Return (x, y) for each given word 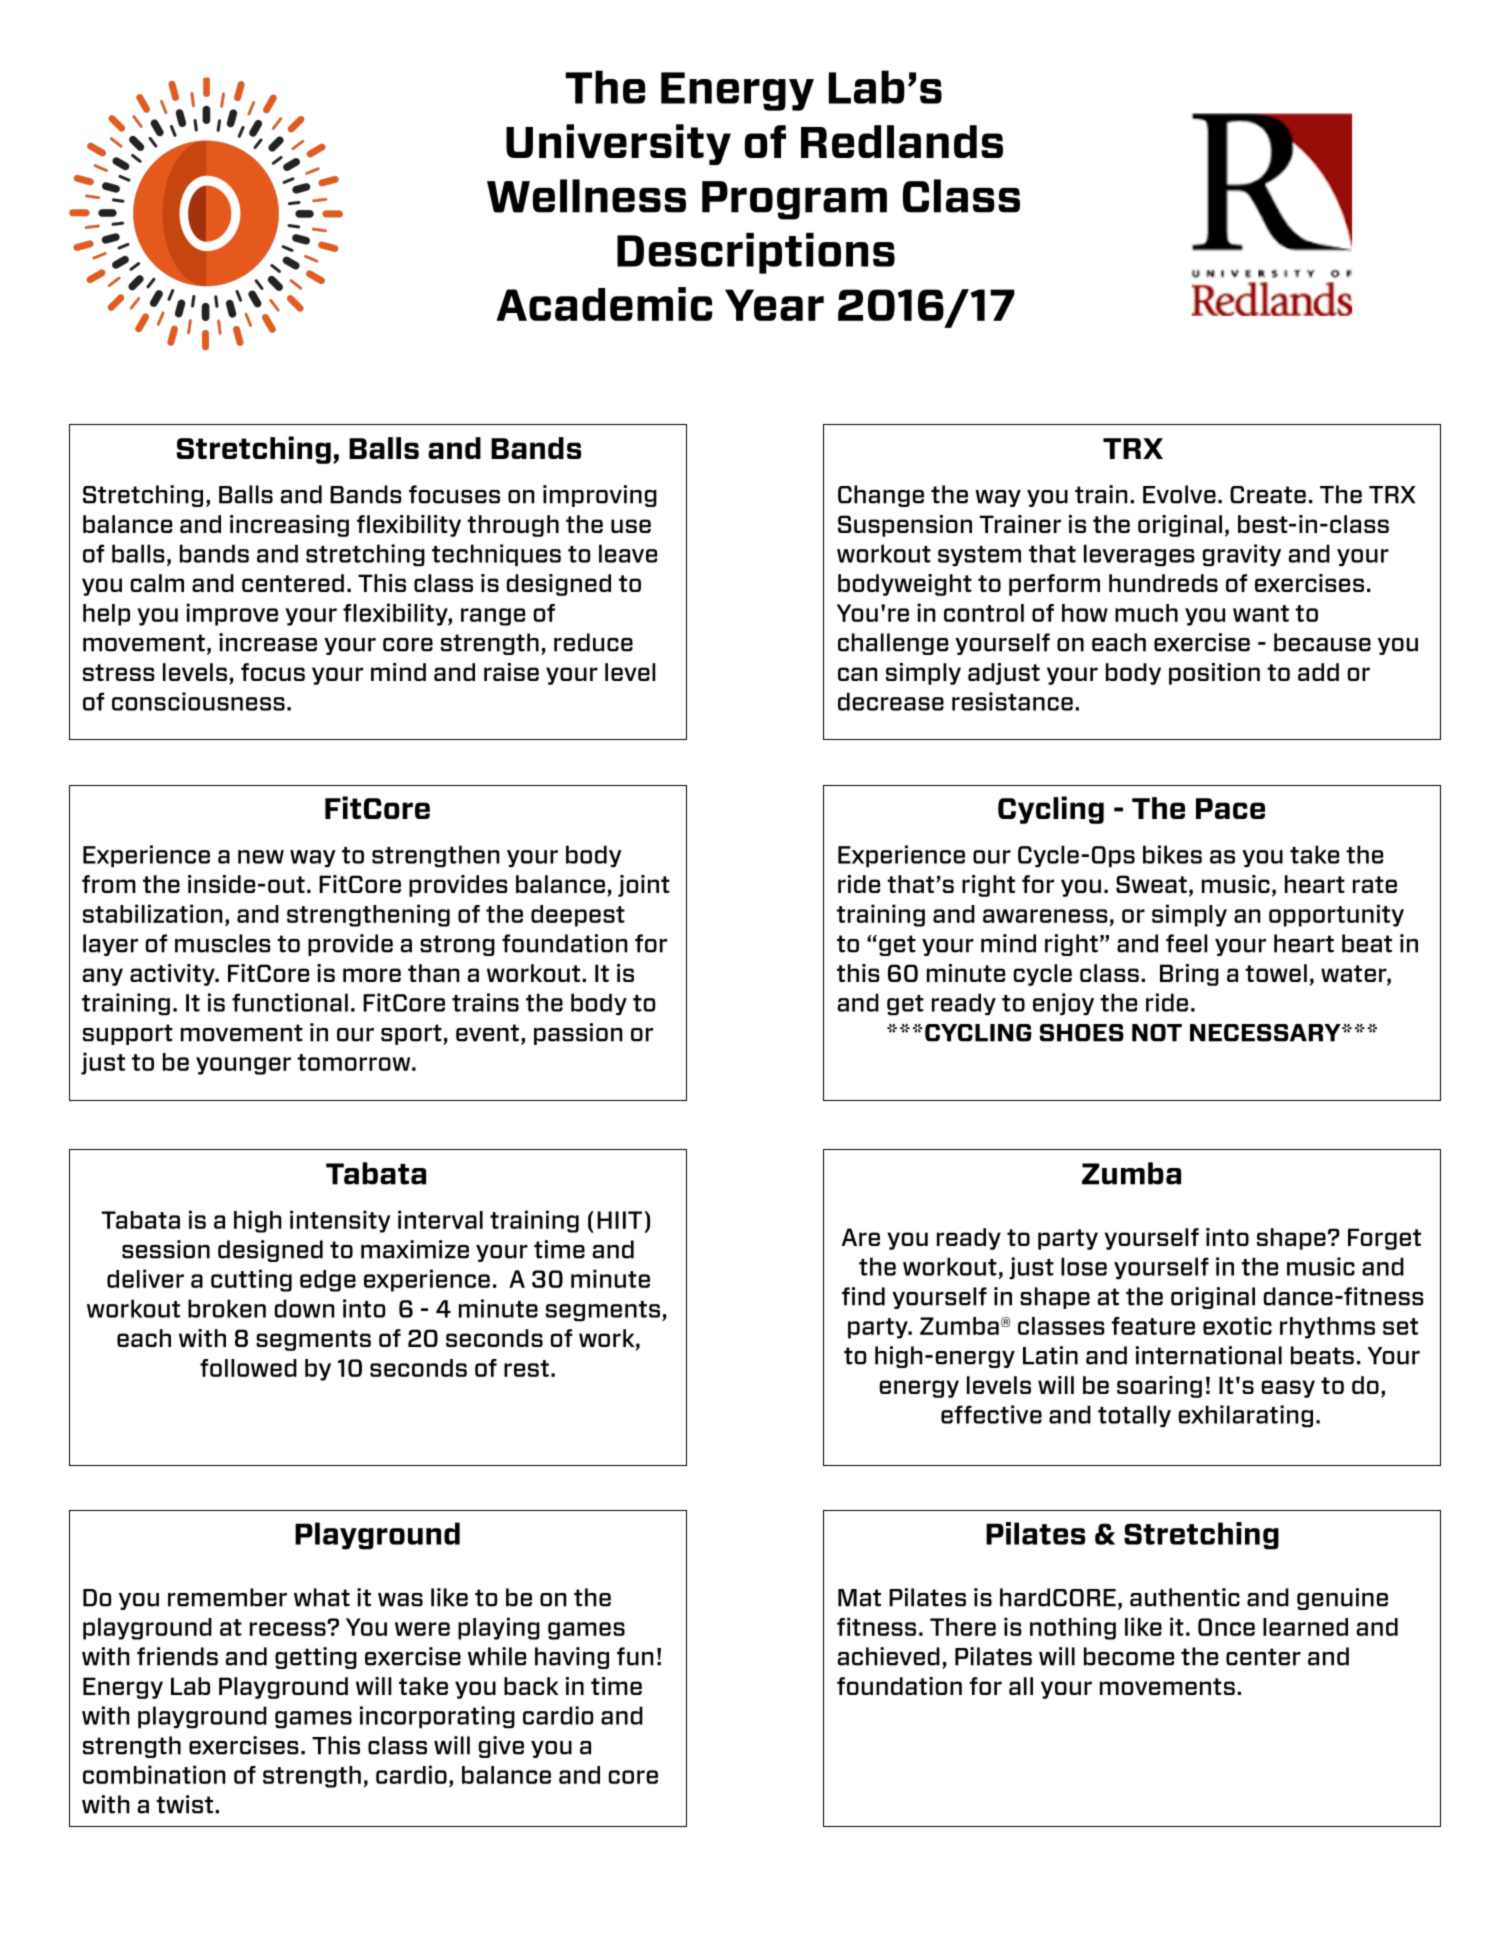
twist (184, 1804)
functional (290, 1002)
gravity (1241, 555)
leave (628, 553)
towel (1276, 973)
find (863, 1296)
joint (644, 886)
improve (232, 614)
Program (794, 200)
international (1209, 1355)
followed (248, 1368)
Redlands (902, 141)
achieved (889, 1656)
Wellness (586, 196)
